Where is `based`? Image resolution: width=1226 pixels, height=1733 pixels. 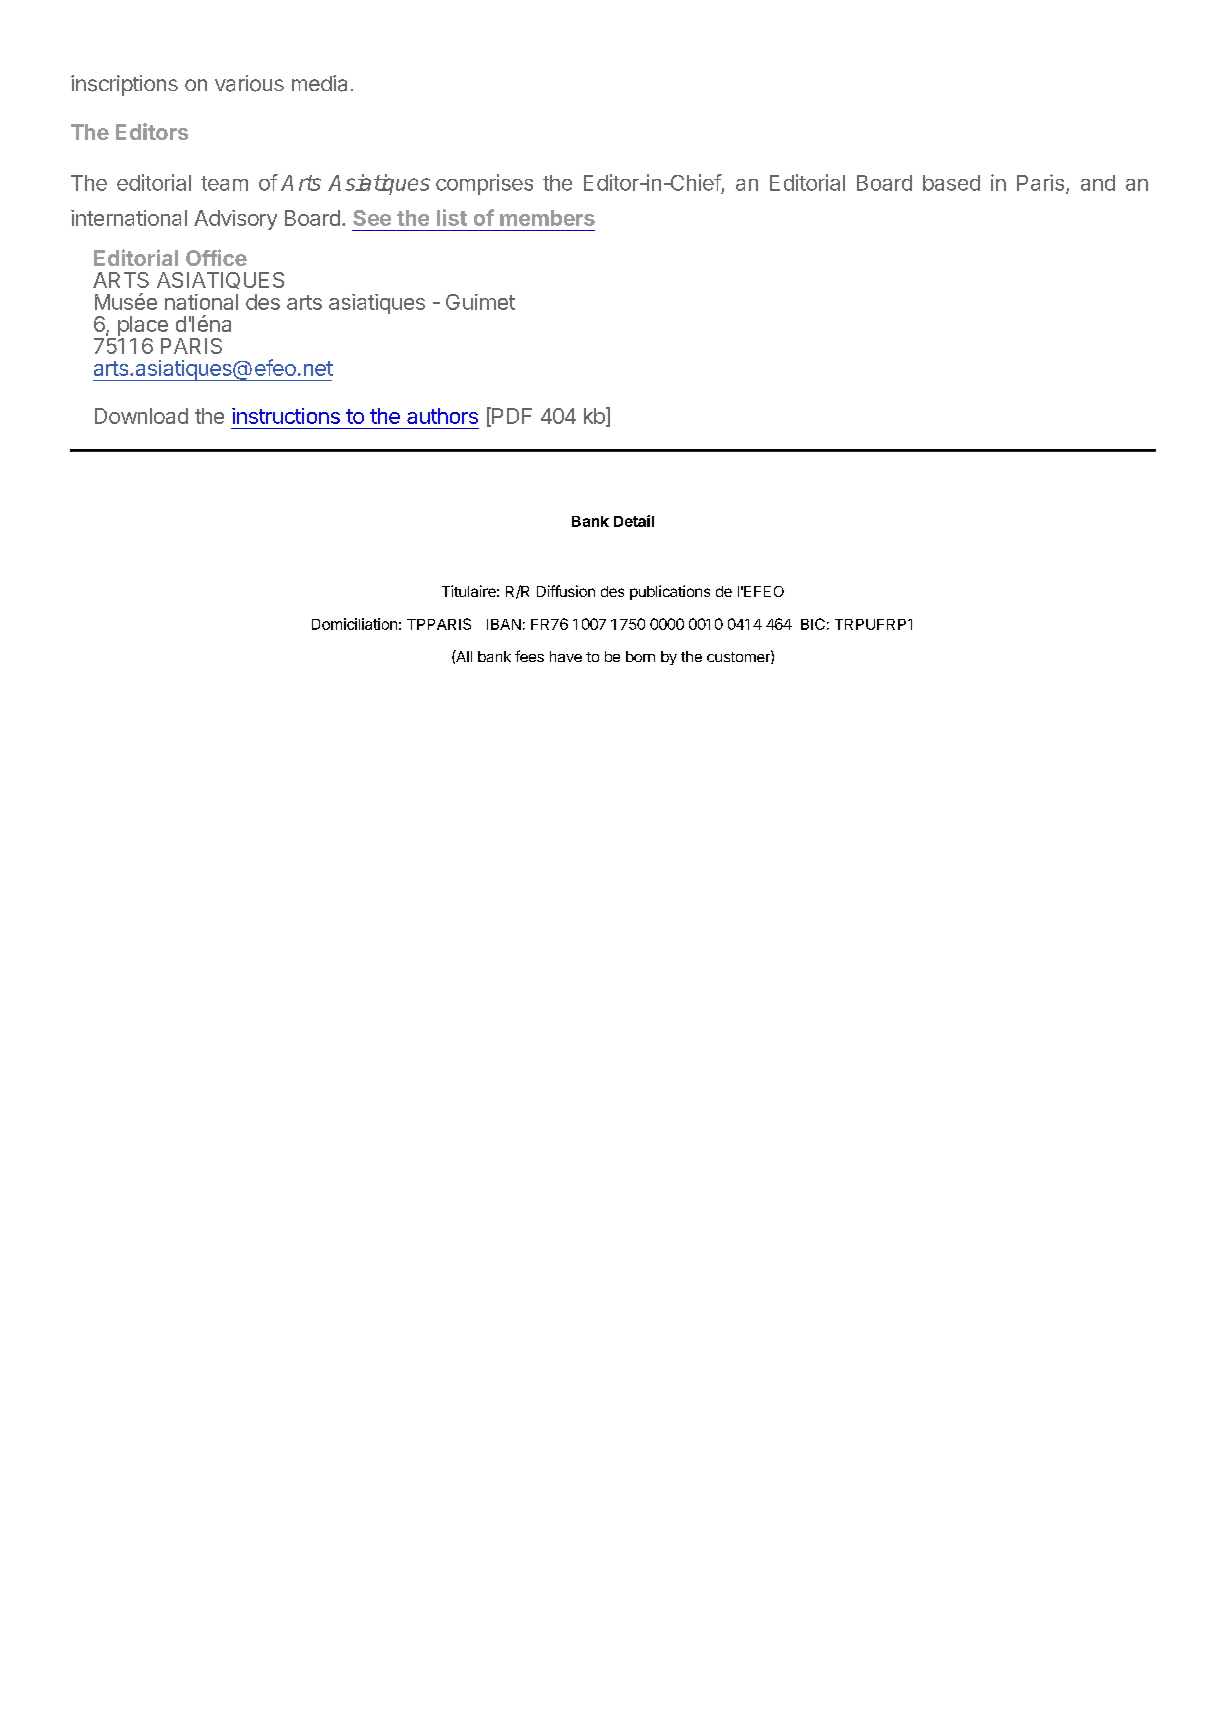
based is located at coordinates (951, 183).
